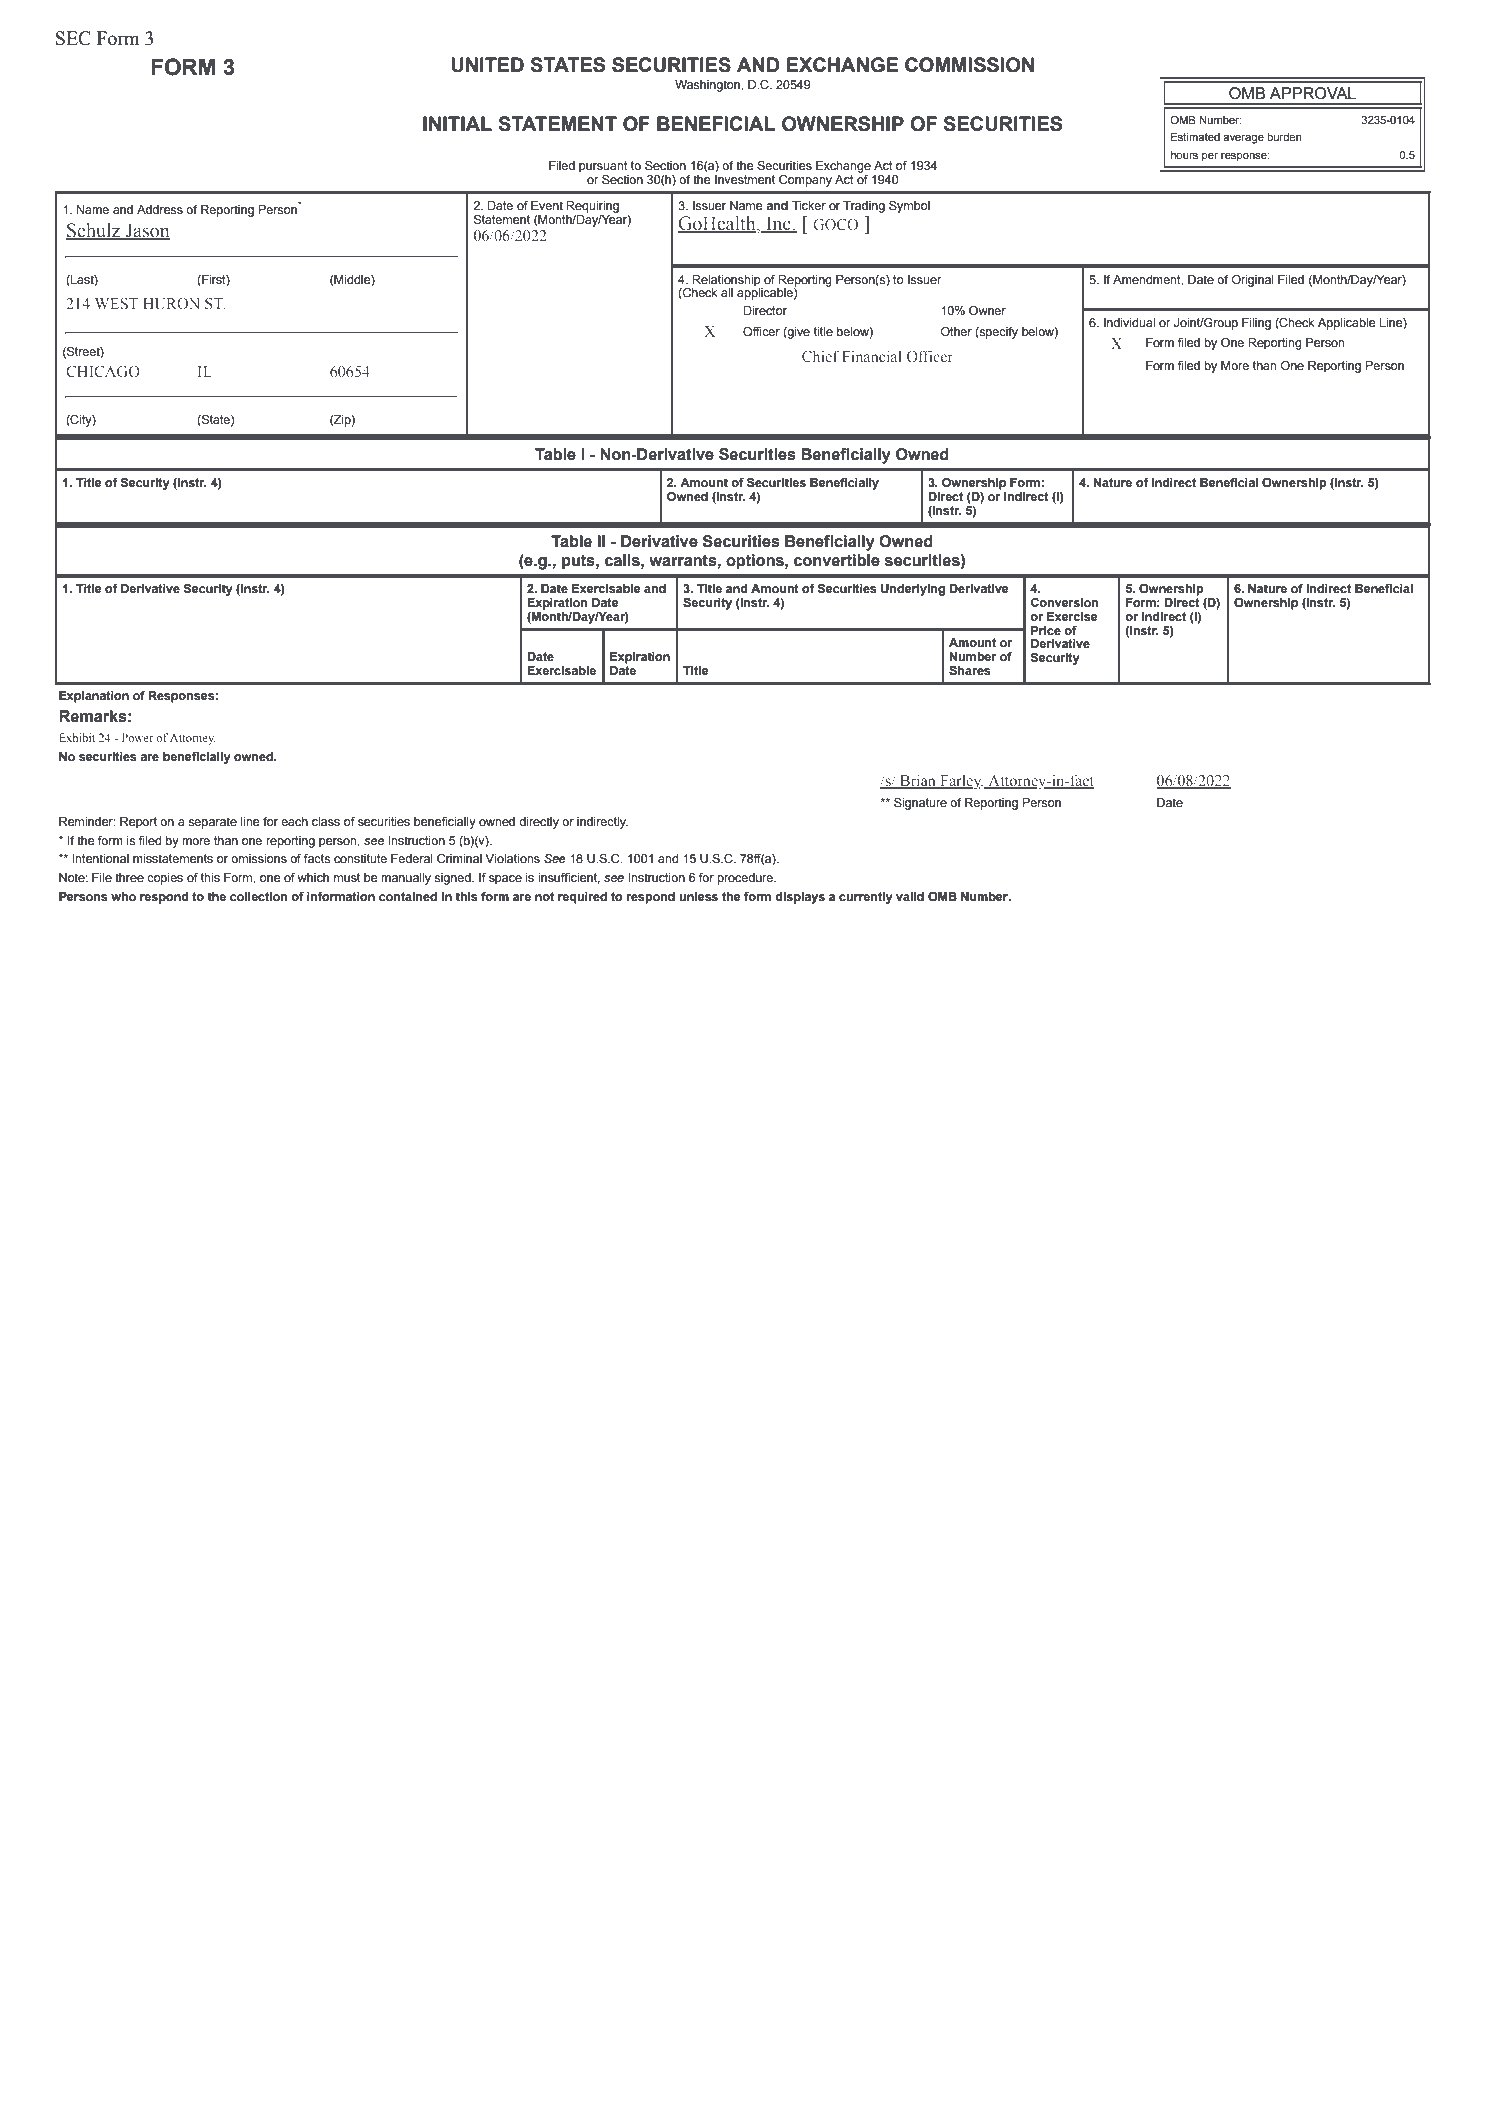  What do you see at coordinates (708, 86) in the screenshot?
I see `Washington` at bounding box center [708, 86].
